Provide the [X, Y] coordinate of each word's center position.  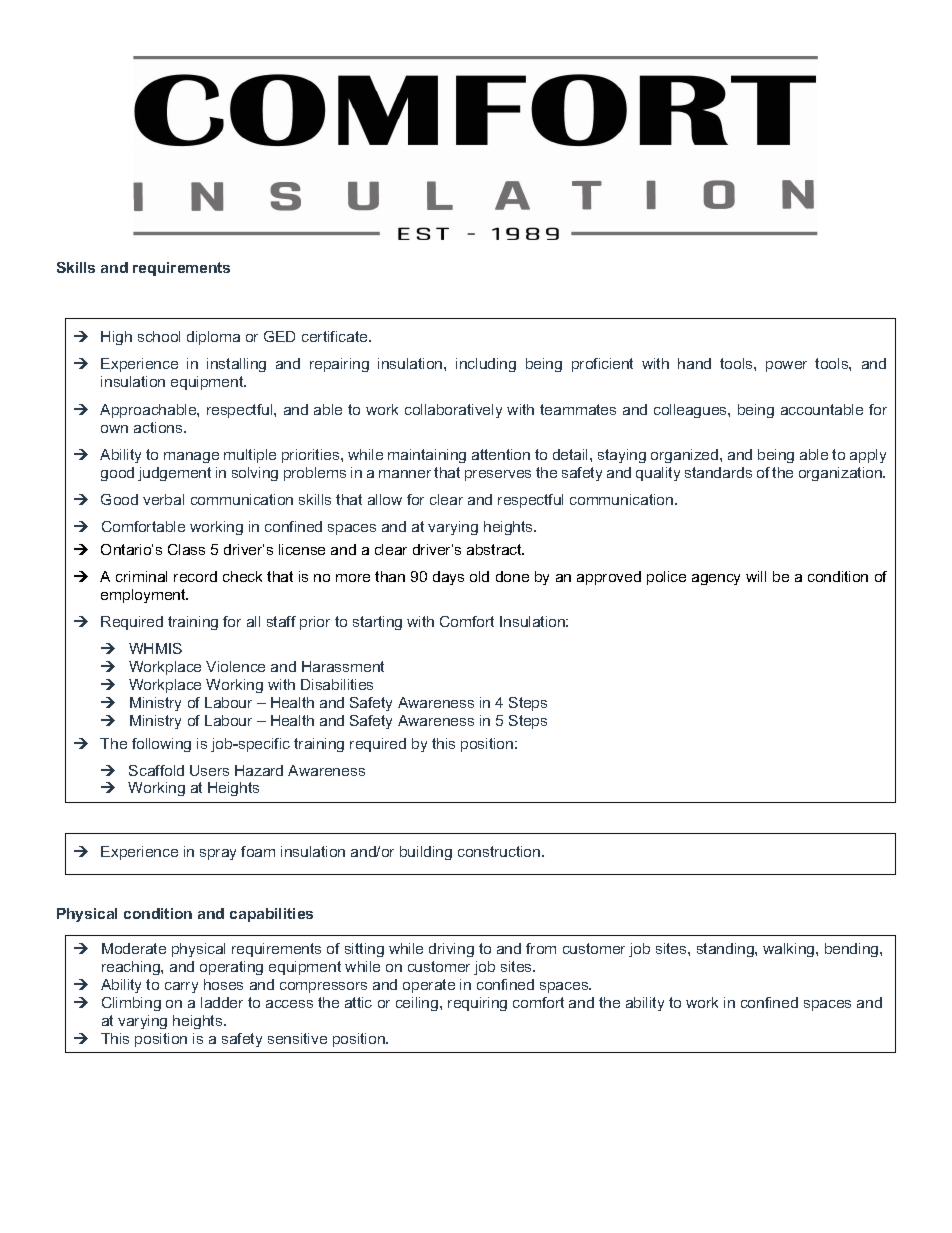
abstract [495, 549]
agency [716, 579]
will [756, 576]
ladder [222, 1002]
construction [500, 851]
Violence [235, 666]
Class [186, 549]
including [486, 365]
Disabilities [337, 684]
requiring [477, 1004]
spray [218, 854]
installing [236, 365]
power [786, 366]
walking [790, 950]
